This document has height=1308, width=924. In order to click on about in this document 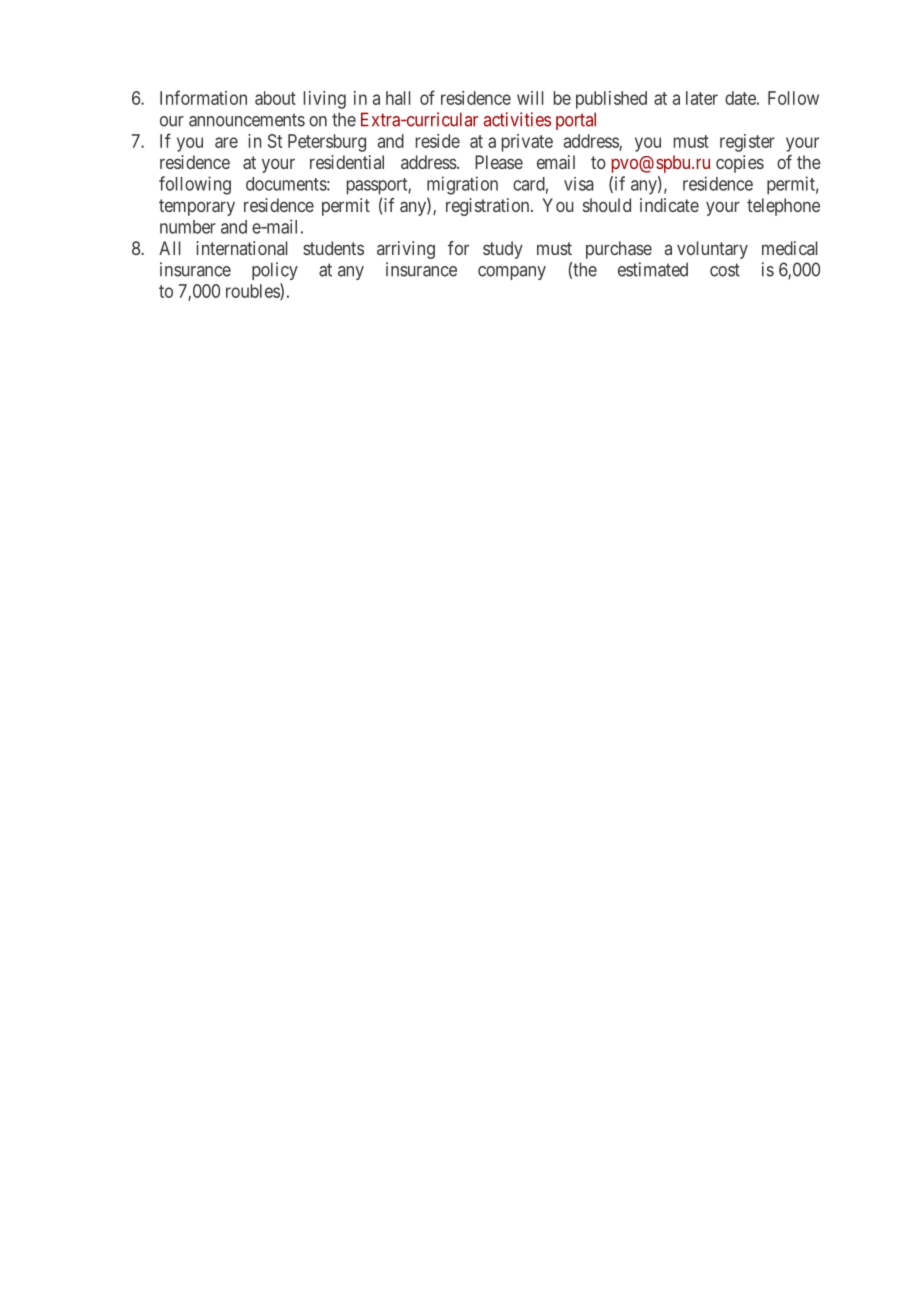, I will do `click(275, 98)`.
